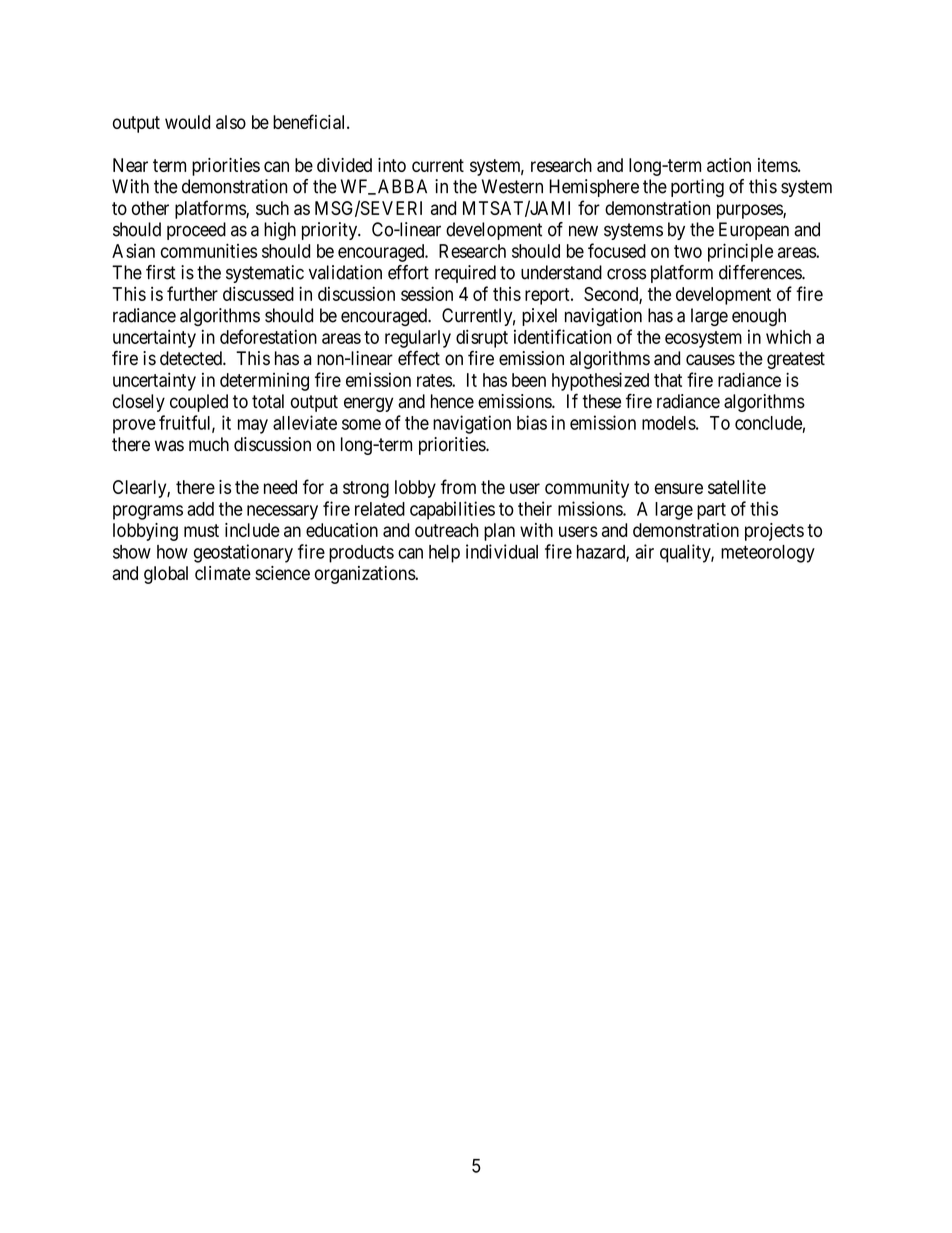  Describe the element at coordinates (444, 554) in the image. I see `help` at that location.
